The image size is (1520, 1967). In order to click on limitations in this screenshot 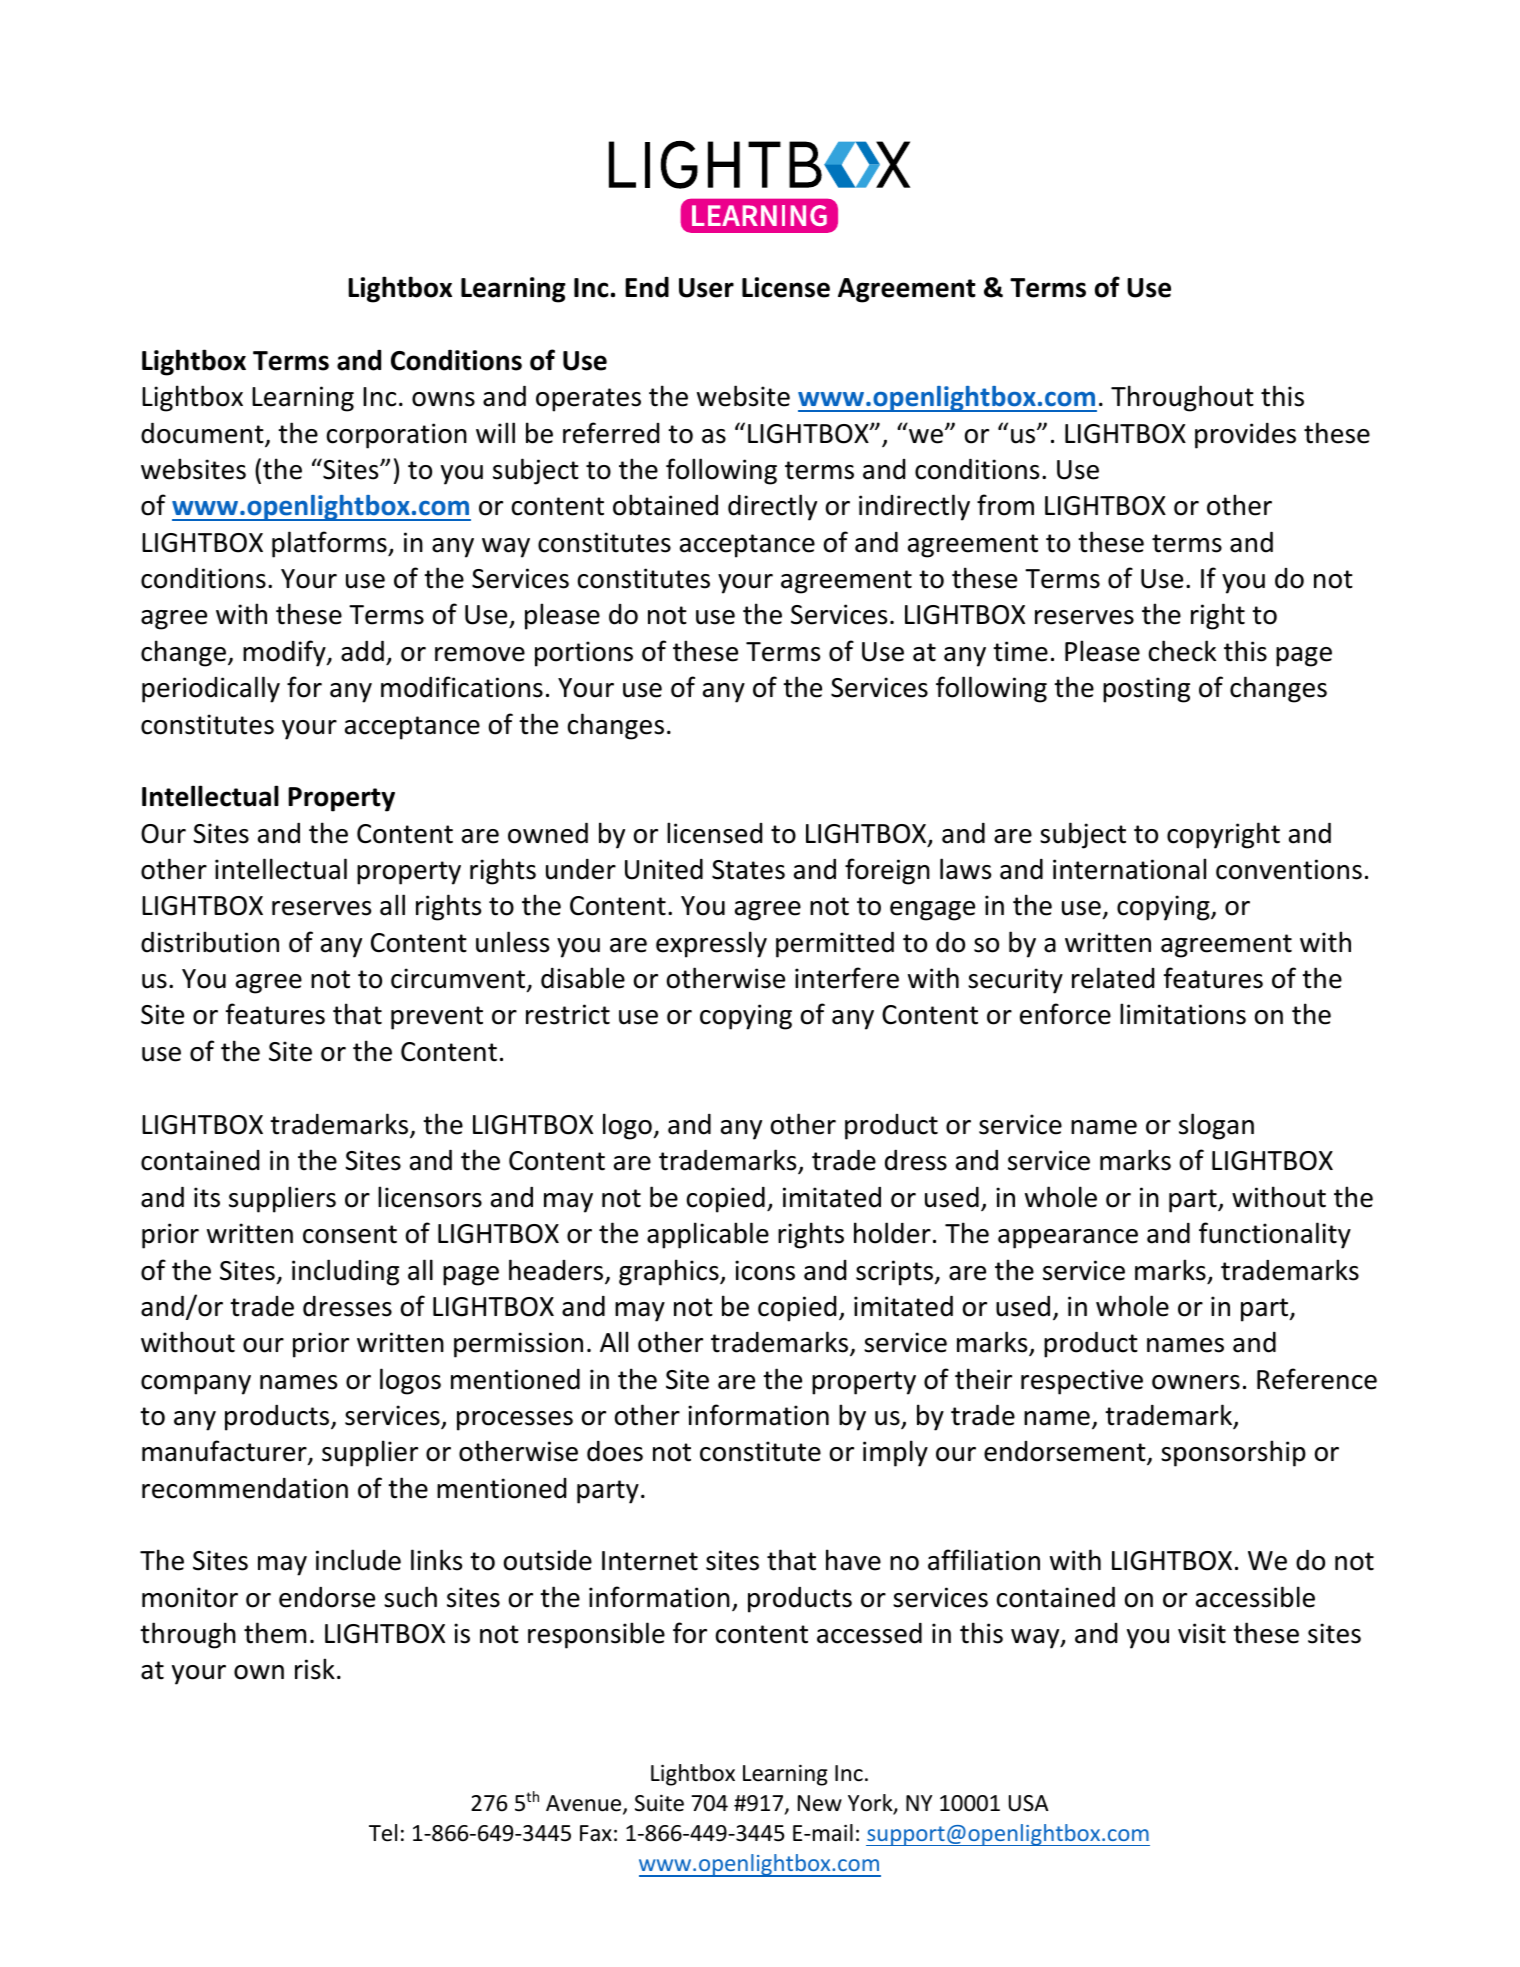, I will do `click(1183, 1014)`.
